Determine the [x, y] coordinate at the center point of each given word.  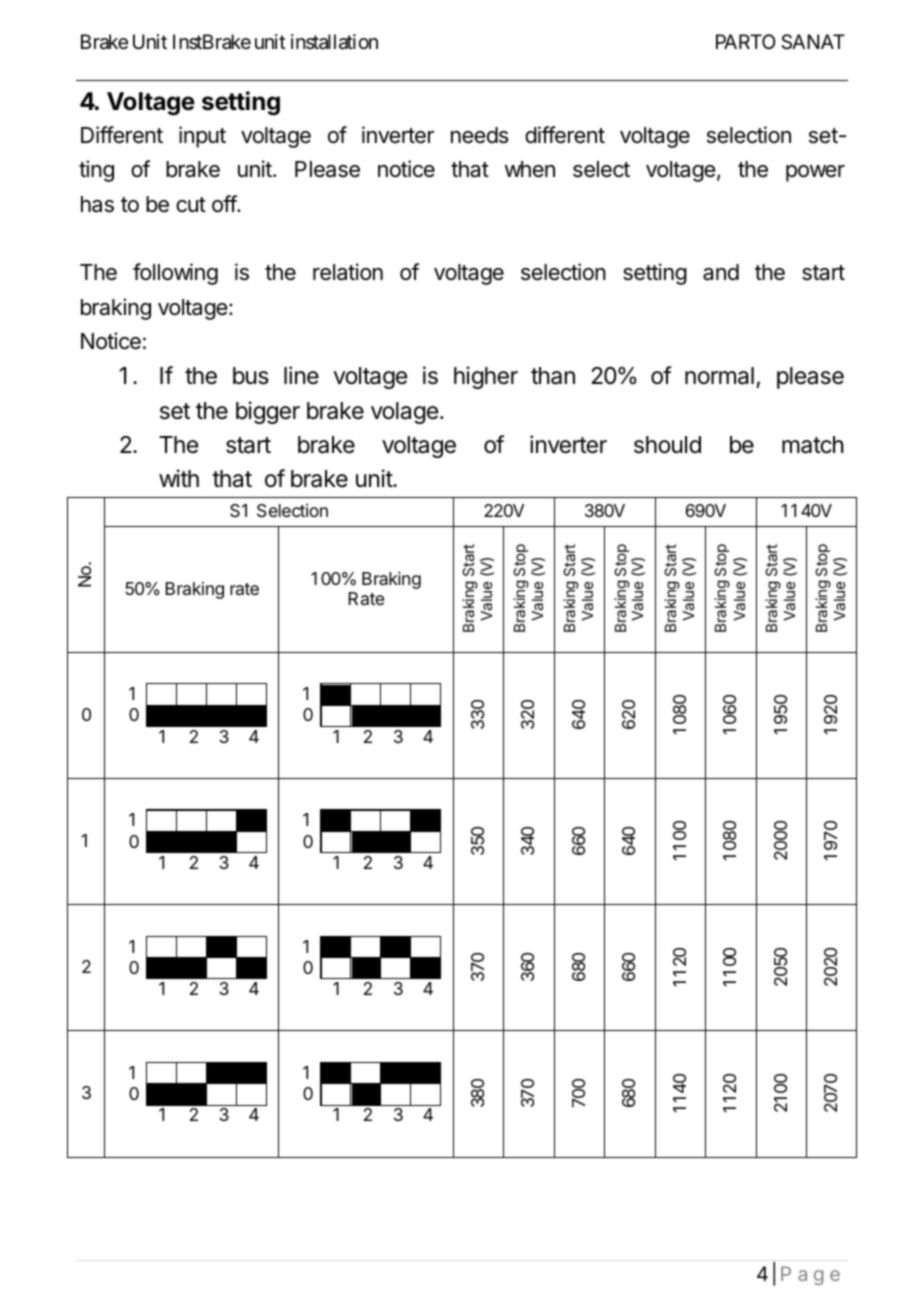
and [721, 272]
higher [486, 377]
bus [251, 376]
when [530, 169]
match [813, 445]
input [202, 137]
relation [348, 272]
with [179, 478]
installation [334, 42]
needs [479, 135]
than [553, 376]
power [815, 173]
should [667, 445]
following [175, 274]
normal [719, 376]
